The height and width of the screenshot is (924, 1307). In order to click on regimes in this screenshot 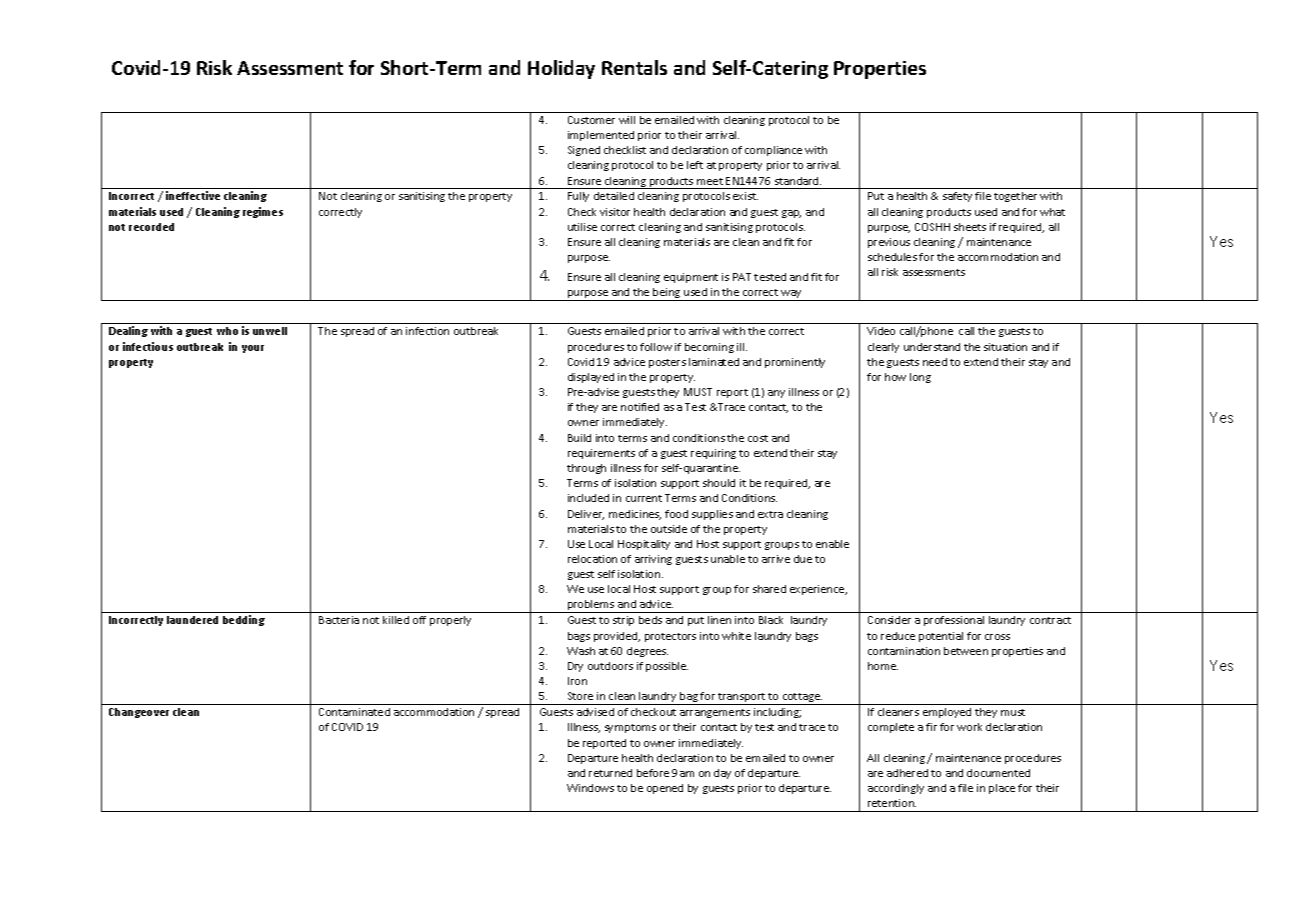, I will do `click(263, 212)`.
